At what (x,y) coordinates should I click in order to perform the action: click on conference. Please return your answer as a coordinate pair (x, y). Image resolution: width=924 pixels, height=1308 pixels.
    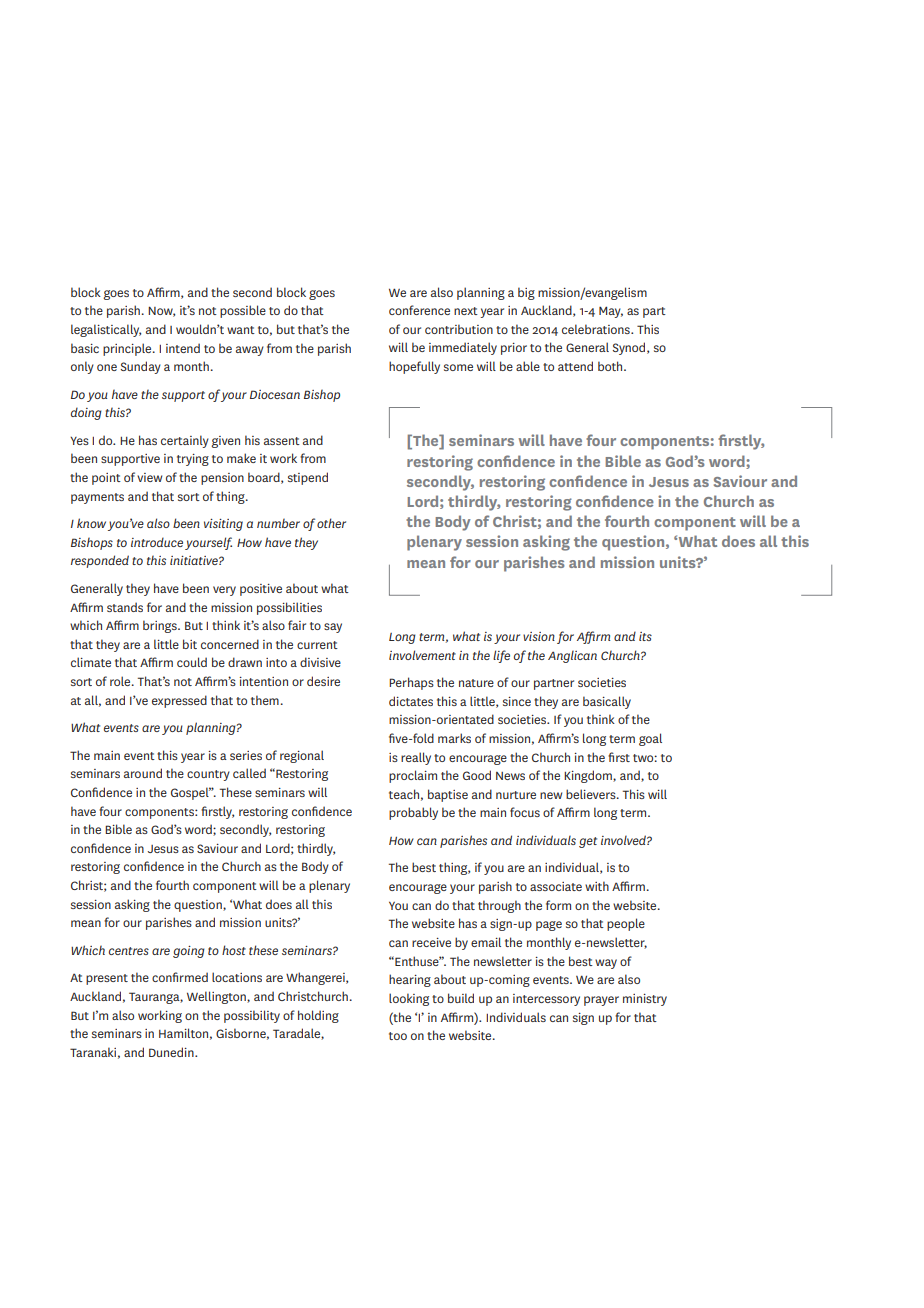
    Looking at the image, I should click on (419, 310).
